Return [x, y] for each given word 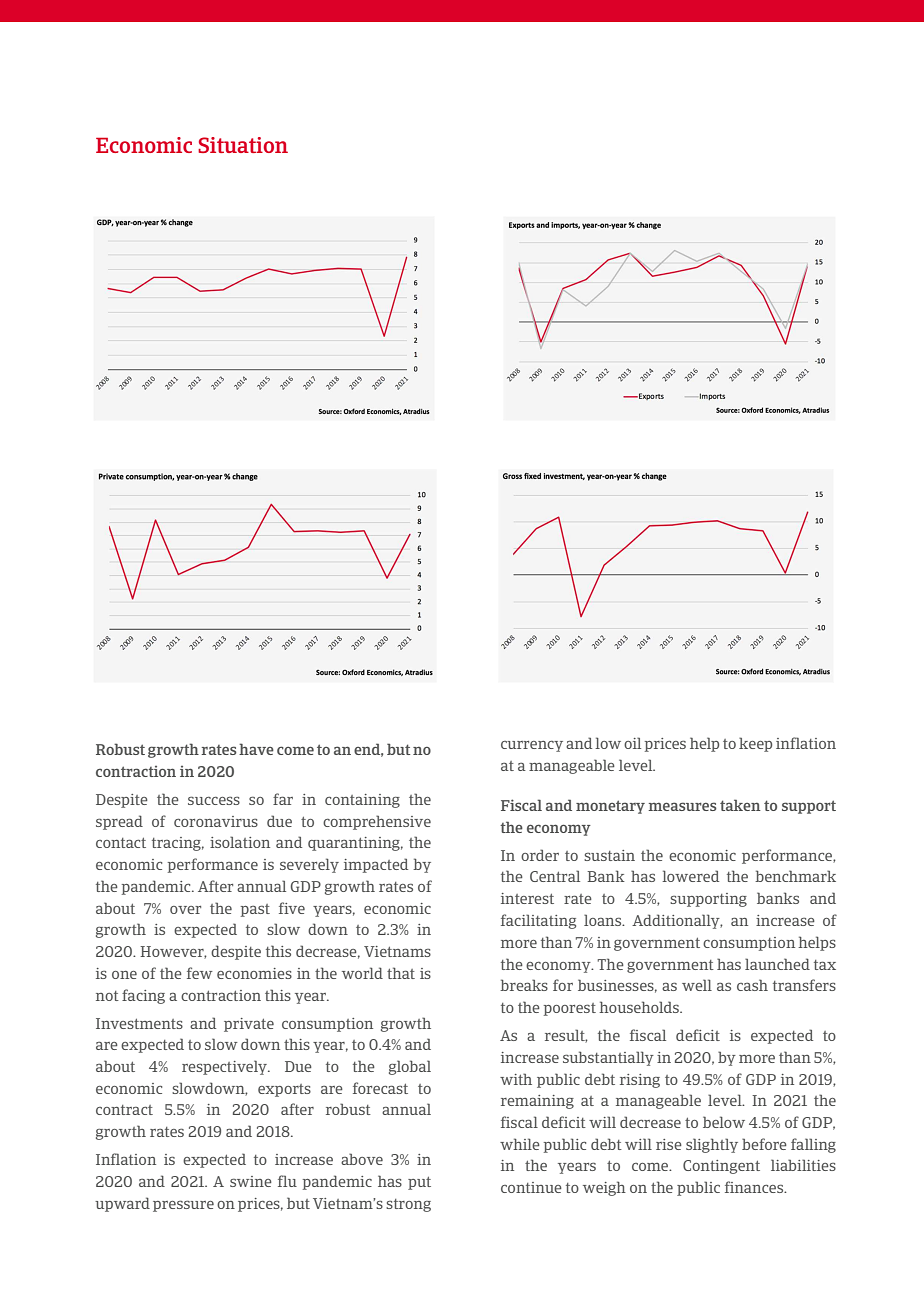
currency [532, 746]
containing [362, 801]
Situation [243, 145]
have [256, 749]
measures [682, 806]
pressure [183, 1206]
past [255, 910]
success [214, 800]
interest [527, 898]
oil [632, 743]
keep [755, 744]
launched [777, 964]
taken [740, 805]
